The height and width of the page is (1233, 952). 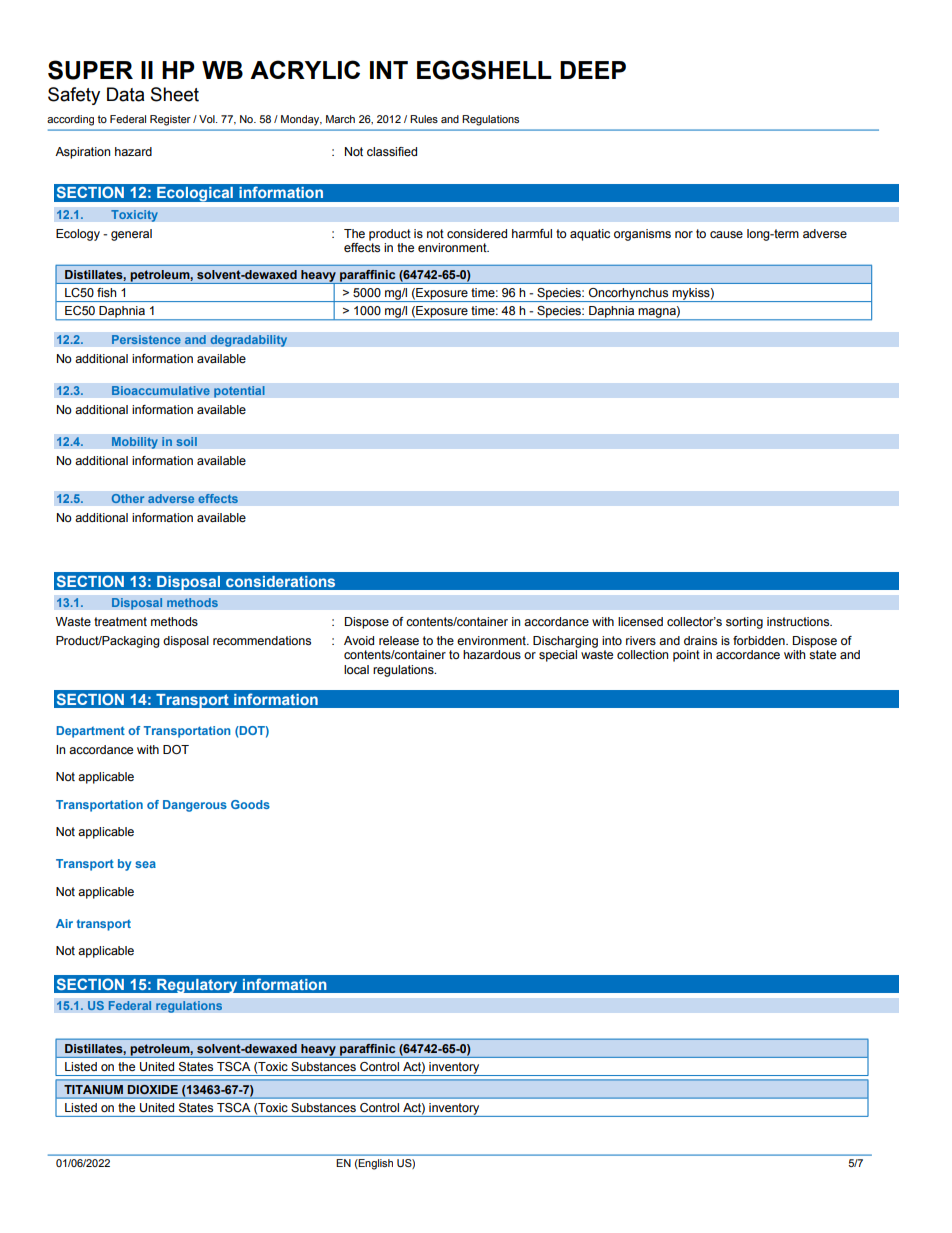 I want to click on release, so click(x=399, y=640).
